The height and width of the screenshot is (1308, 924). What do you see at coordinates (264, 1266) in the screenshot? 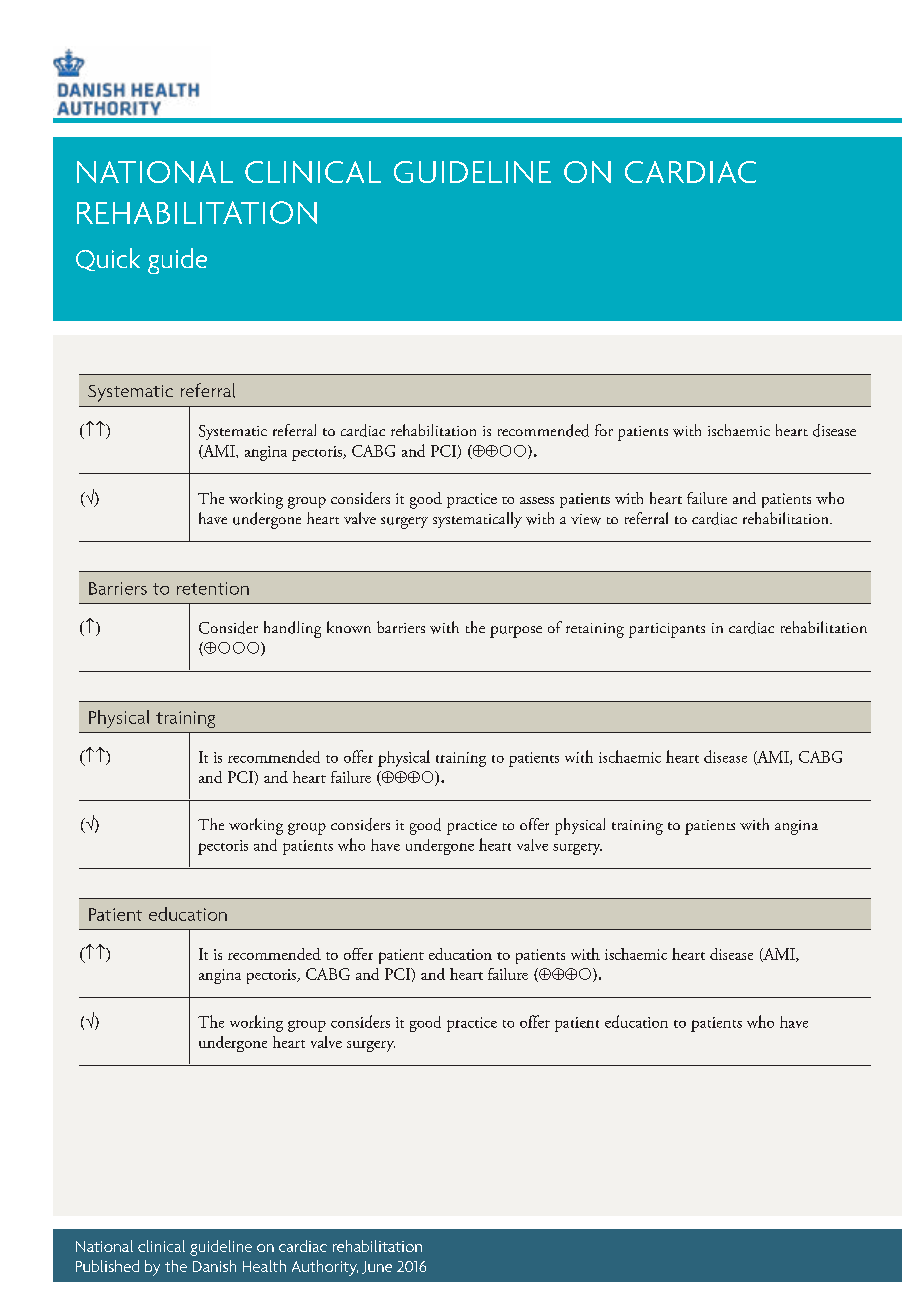
I see `Health` at bounding box center [264, 1266].
